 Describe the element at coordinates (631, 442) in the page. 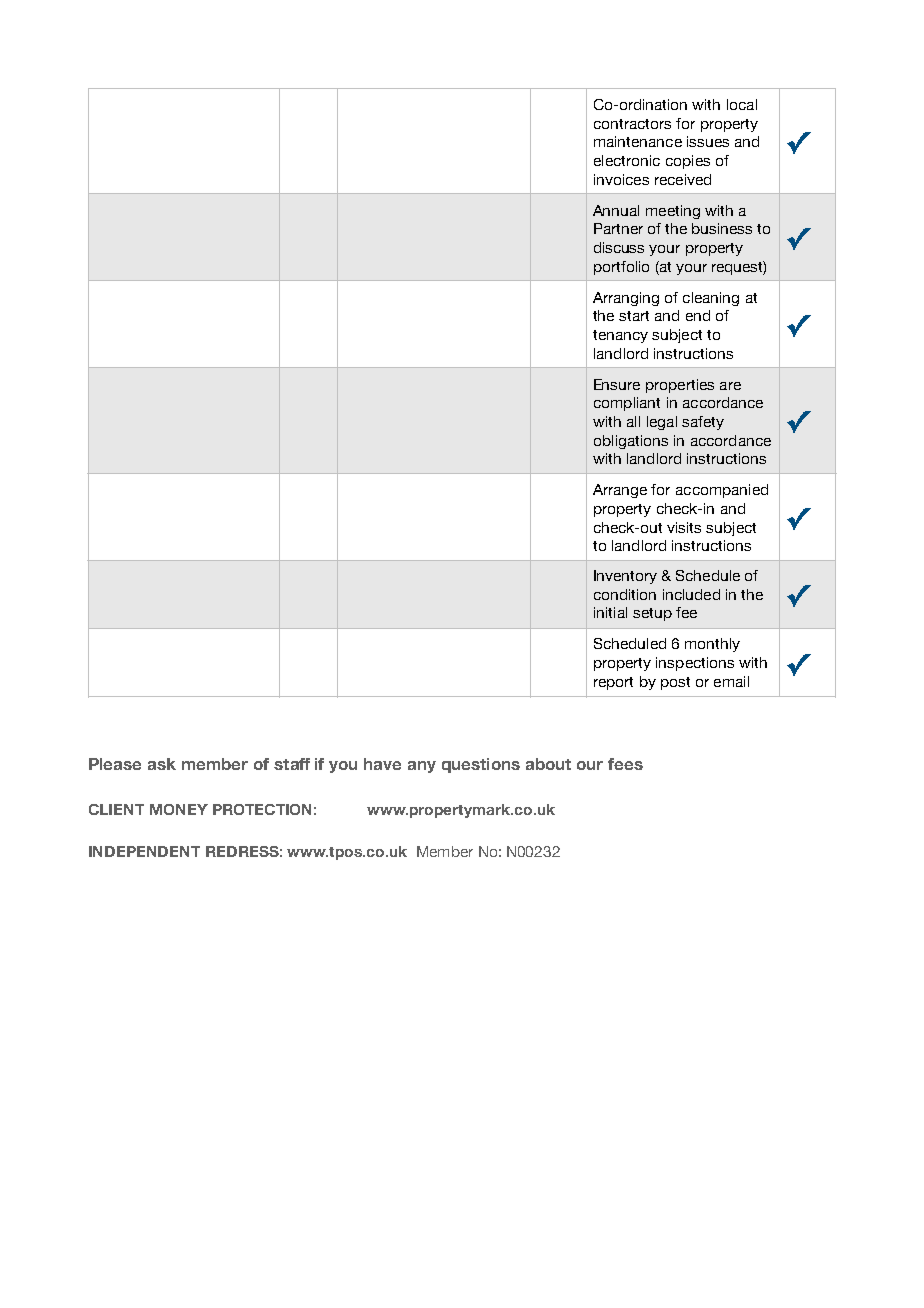

I see `obligations` at that location.
